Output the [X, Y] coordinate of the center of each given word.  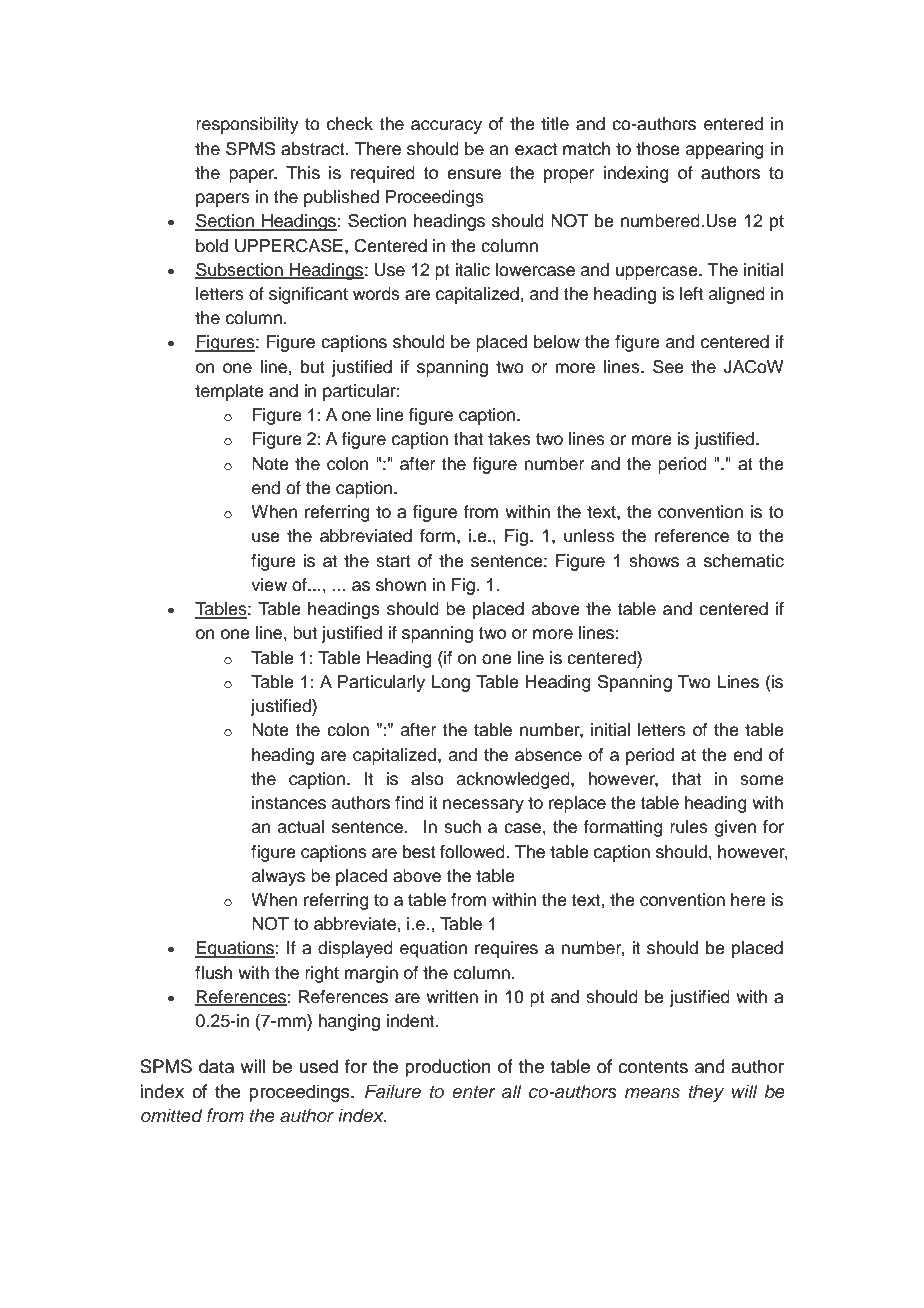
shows [654, 561]
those [658, 149]
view [269, 585]
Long [451, 683]
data [216, 1066]
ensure [474, 174]
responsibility [247, 125]
